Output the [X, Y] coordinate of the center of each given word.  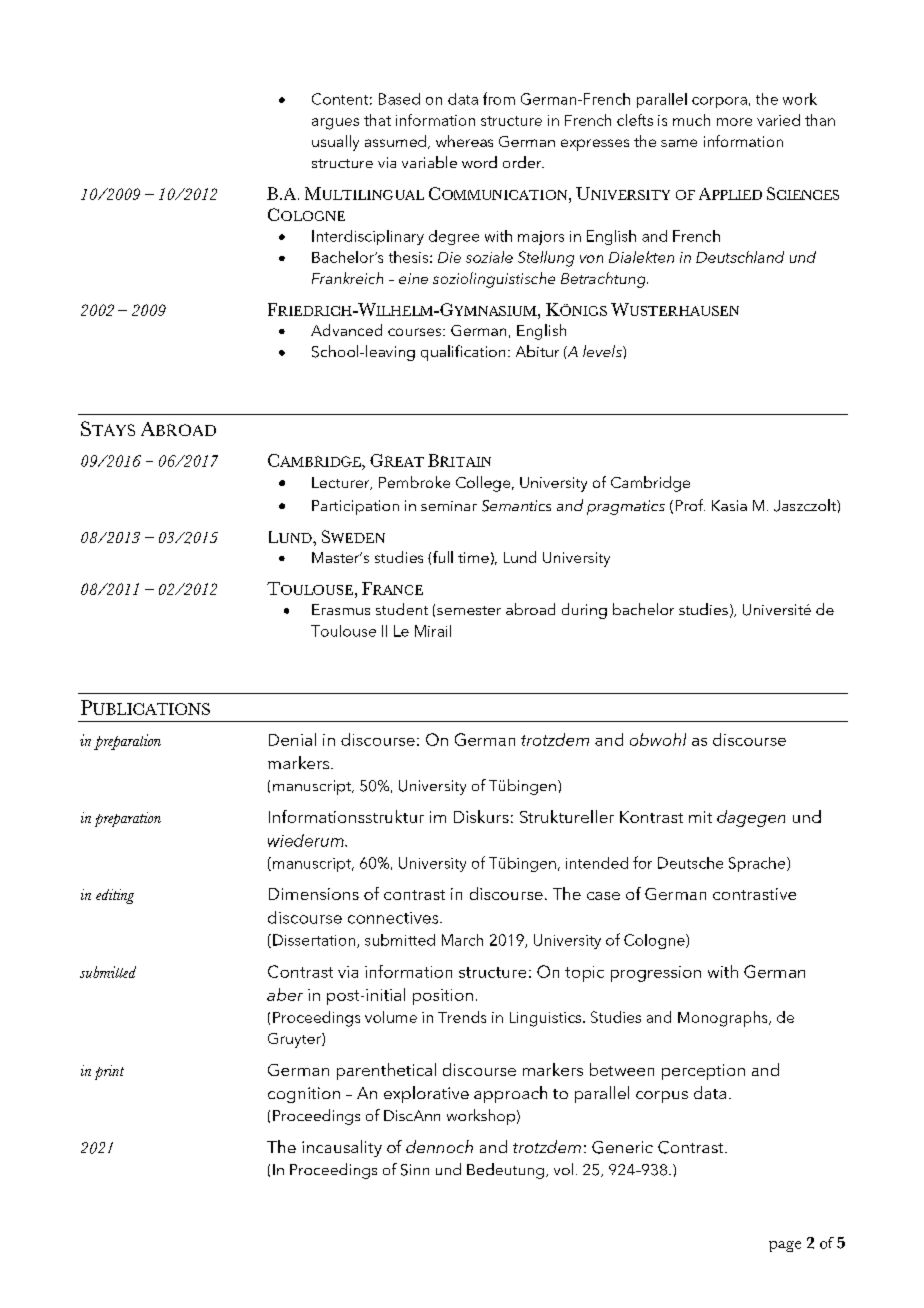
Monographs [724, 1019]
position [443, 997]
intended [597, 863]
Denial [292, 739]
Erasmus [341, 609]
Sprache [758, 864]
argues [335, 124]
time [473, 557]
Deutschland [740, 257]
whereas [464, 141]
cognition [304, 1095]
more [734, 122]
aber [285, 994]
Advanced [346, 330]
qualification [463, 353]
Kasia [729, 505]
